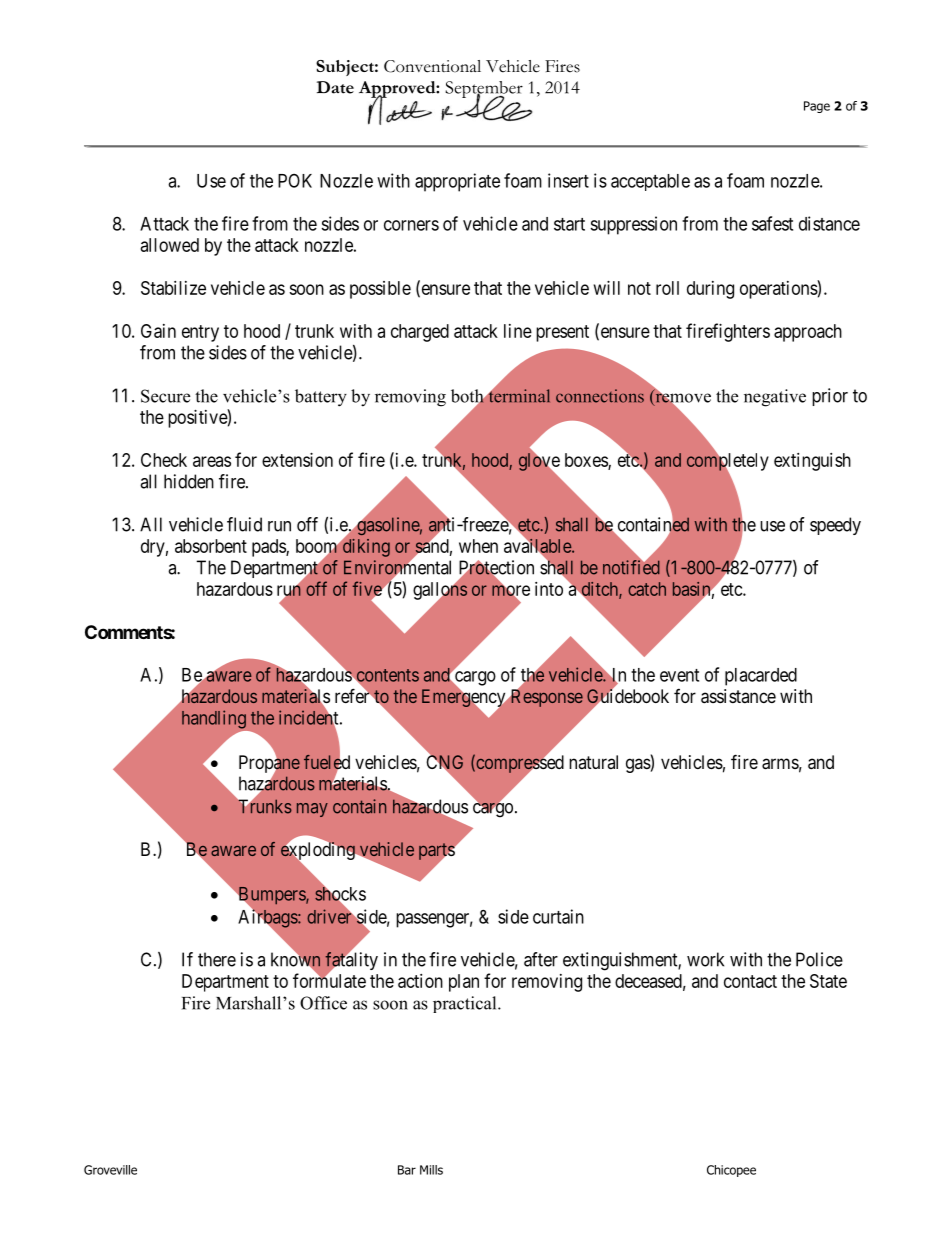 This screenshot has height=1233, width=952. Describe the element at coordinates (335, 87) in the screenshot. I see `Date` at that location.
